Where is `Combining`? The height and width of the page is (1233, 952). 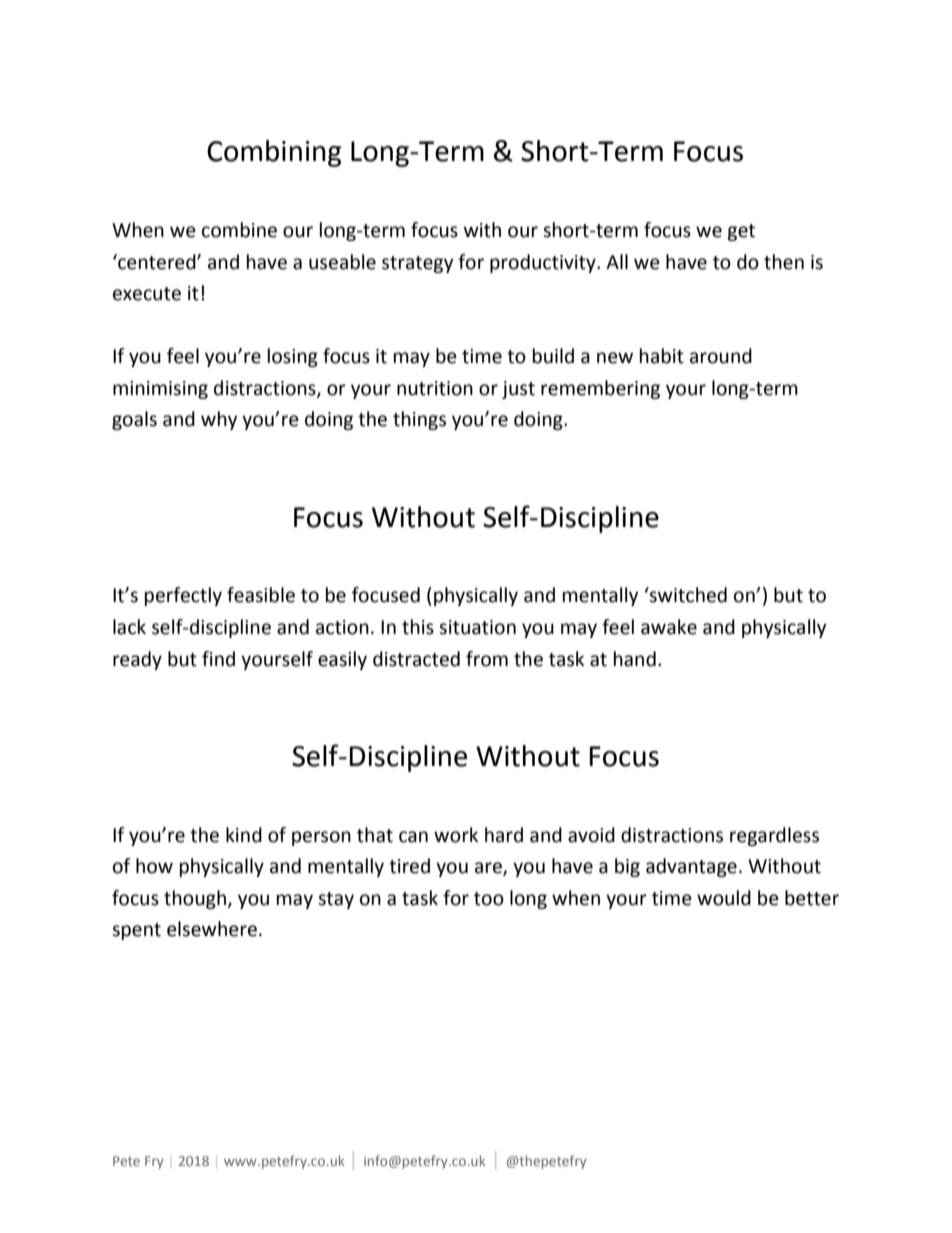 Combining is located at coordinates (274, 153).
